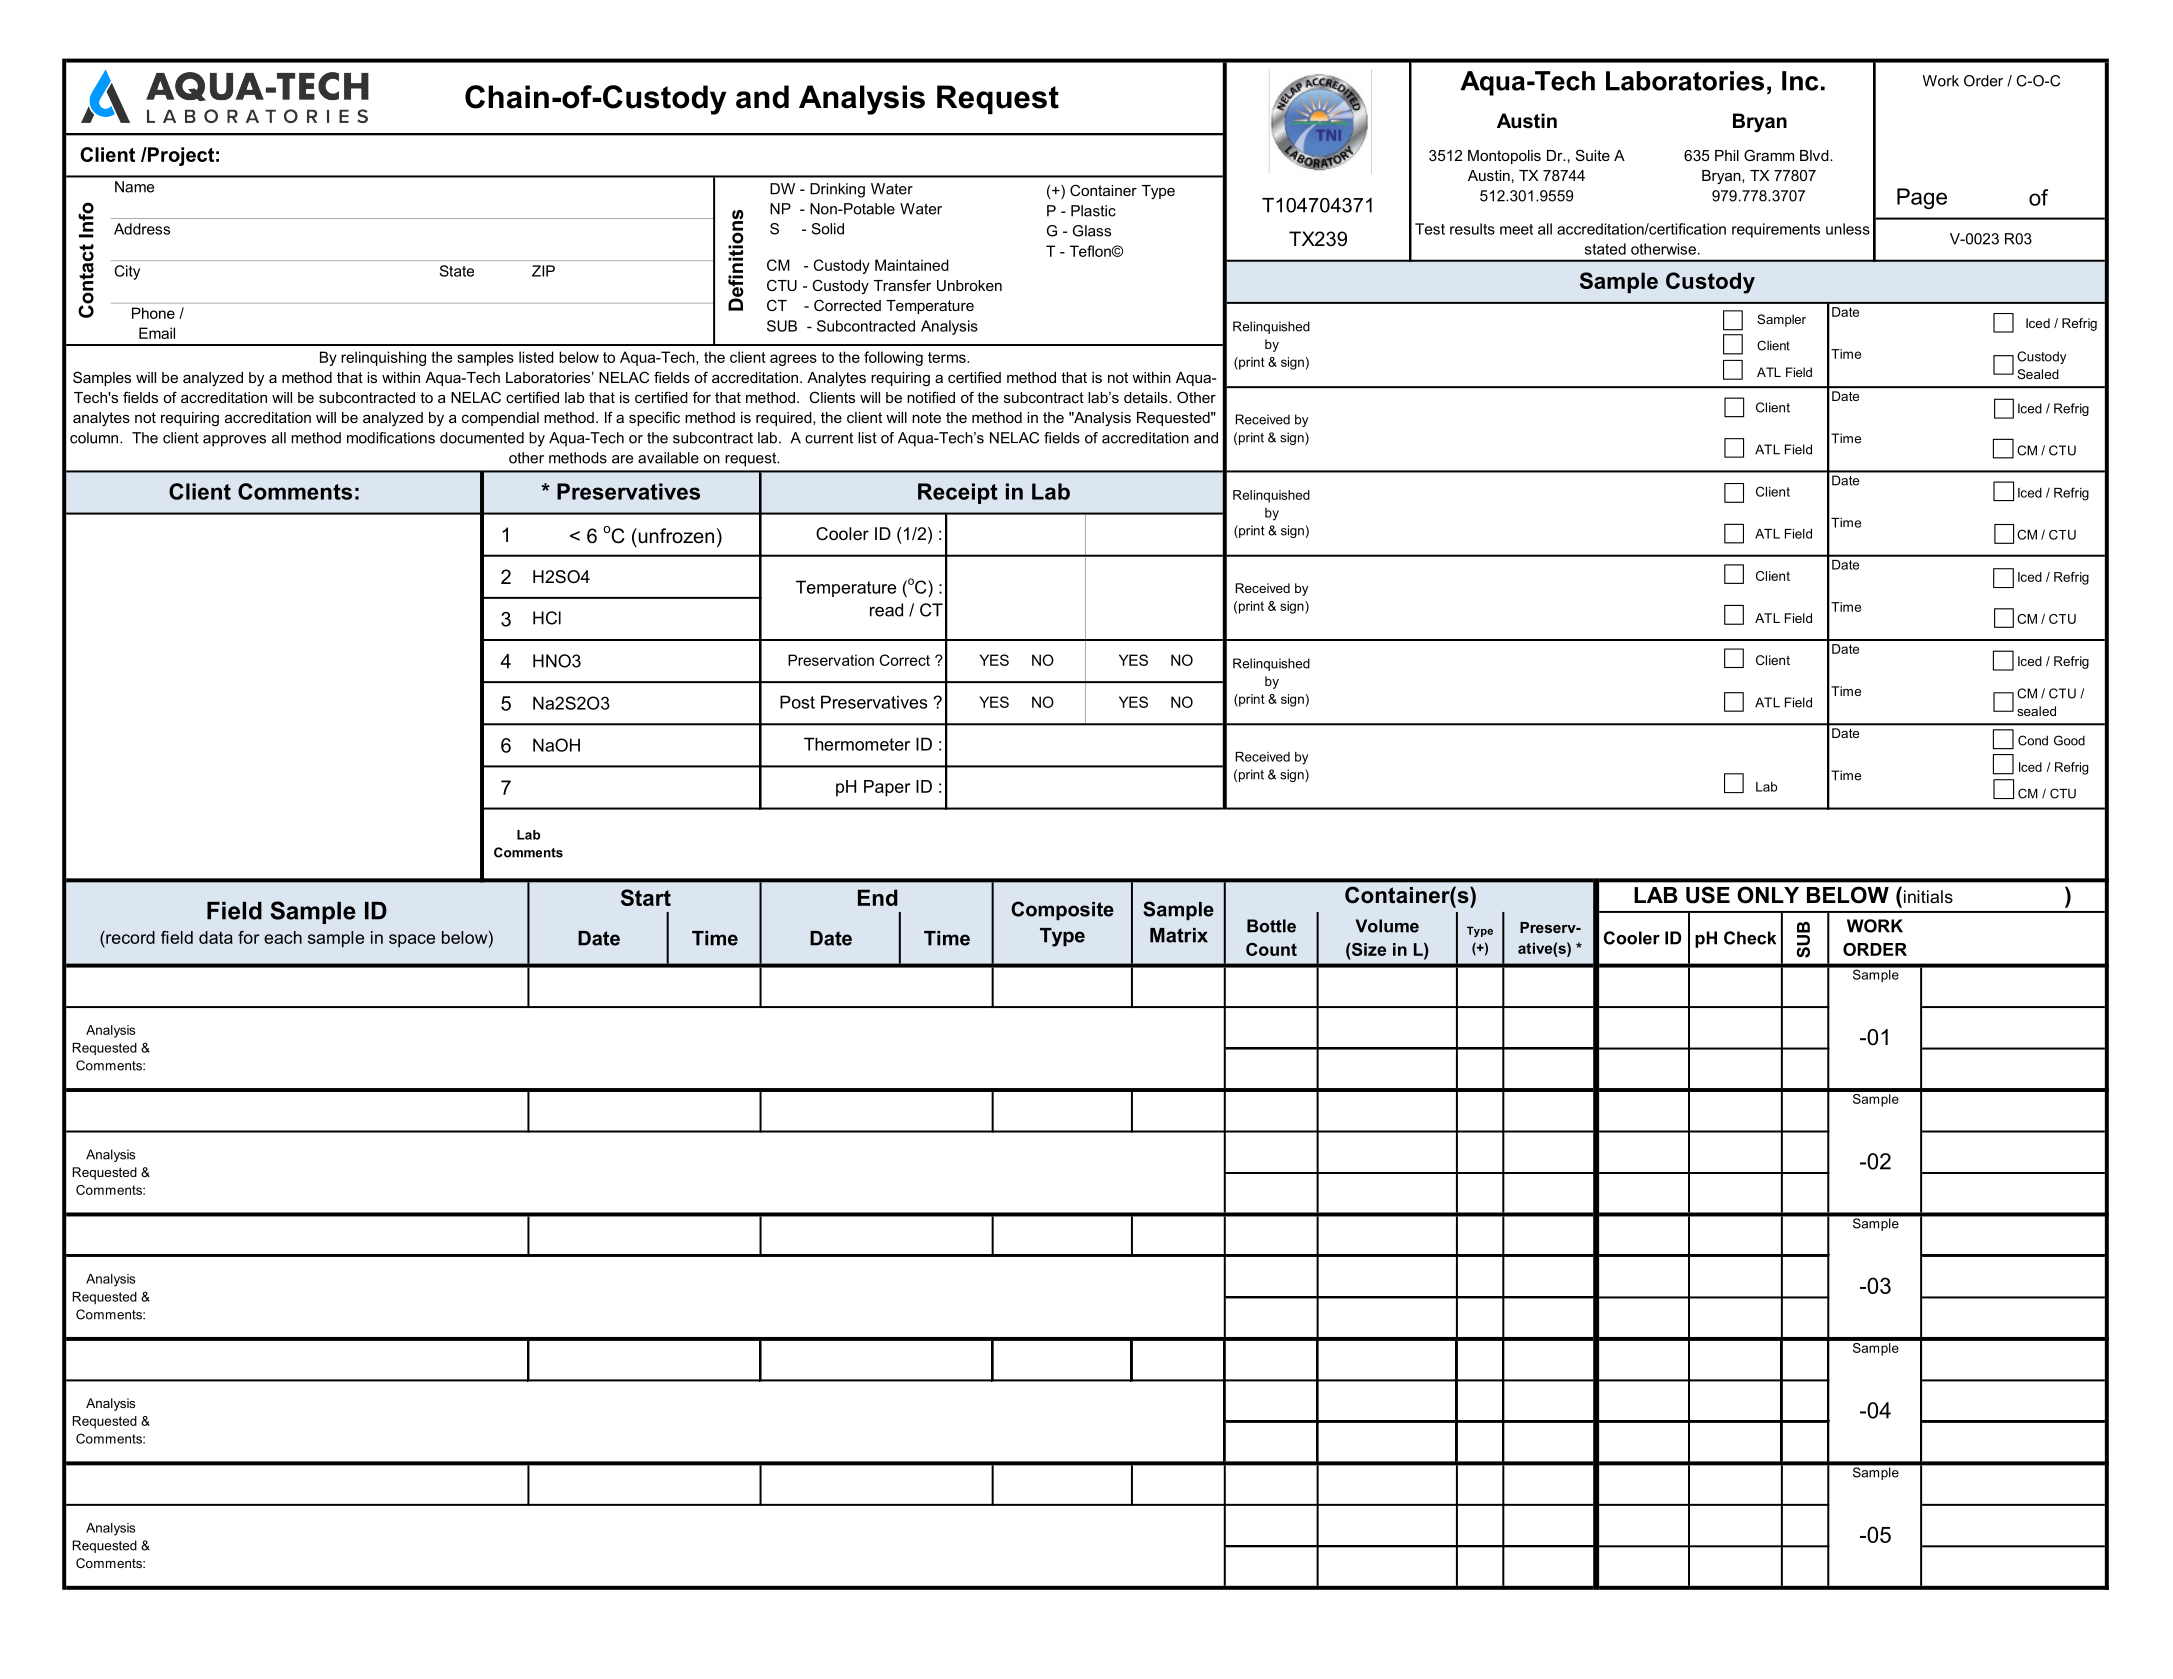  Describe the element at coordinates (837, 190) in the screenshot. I see `Drinking` at that location.
